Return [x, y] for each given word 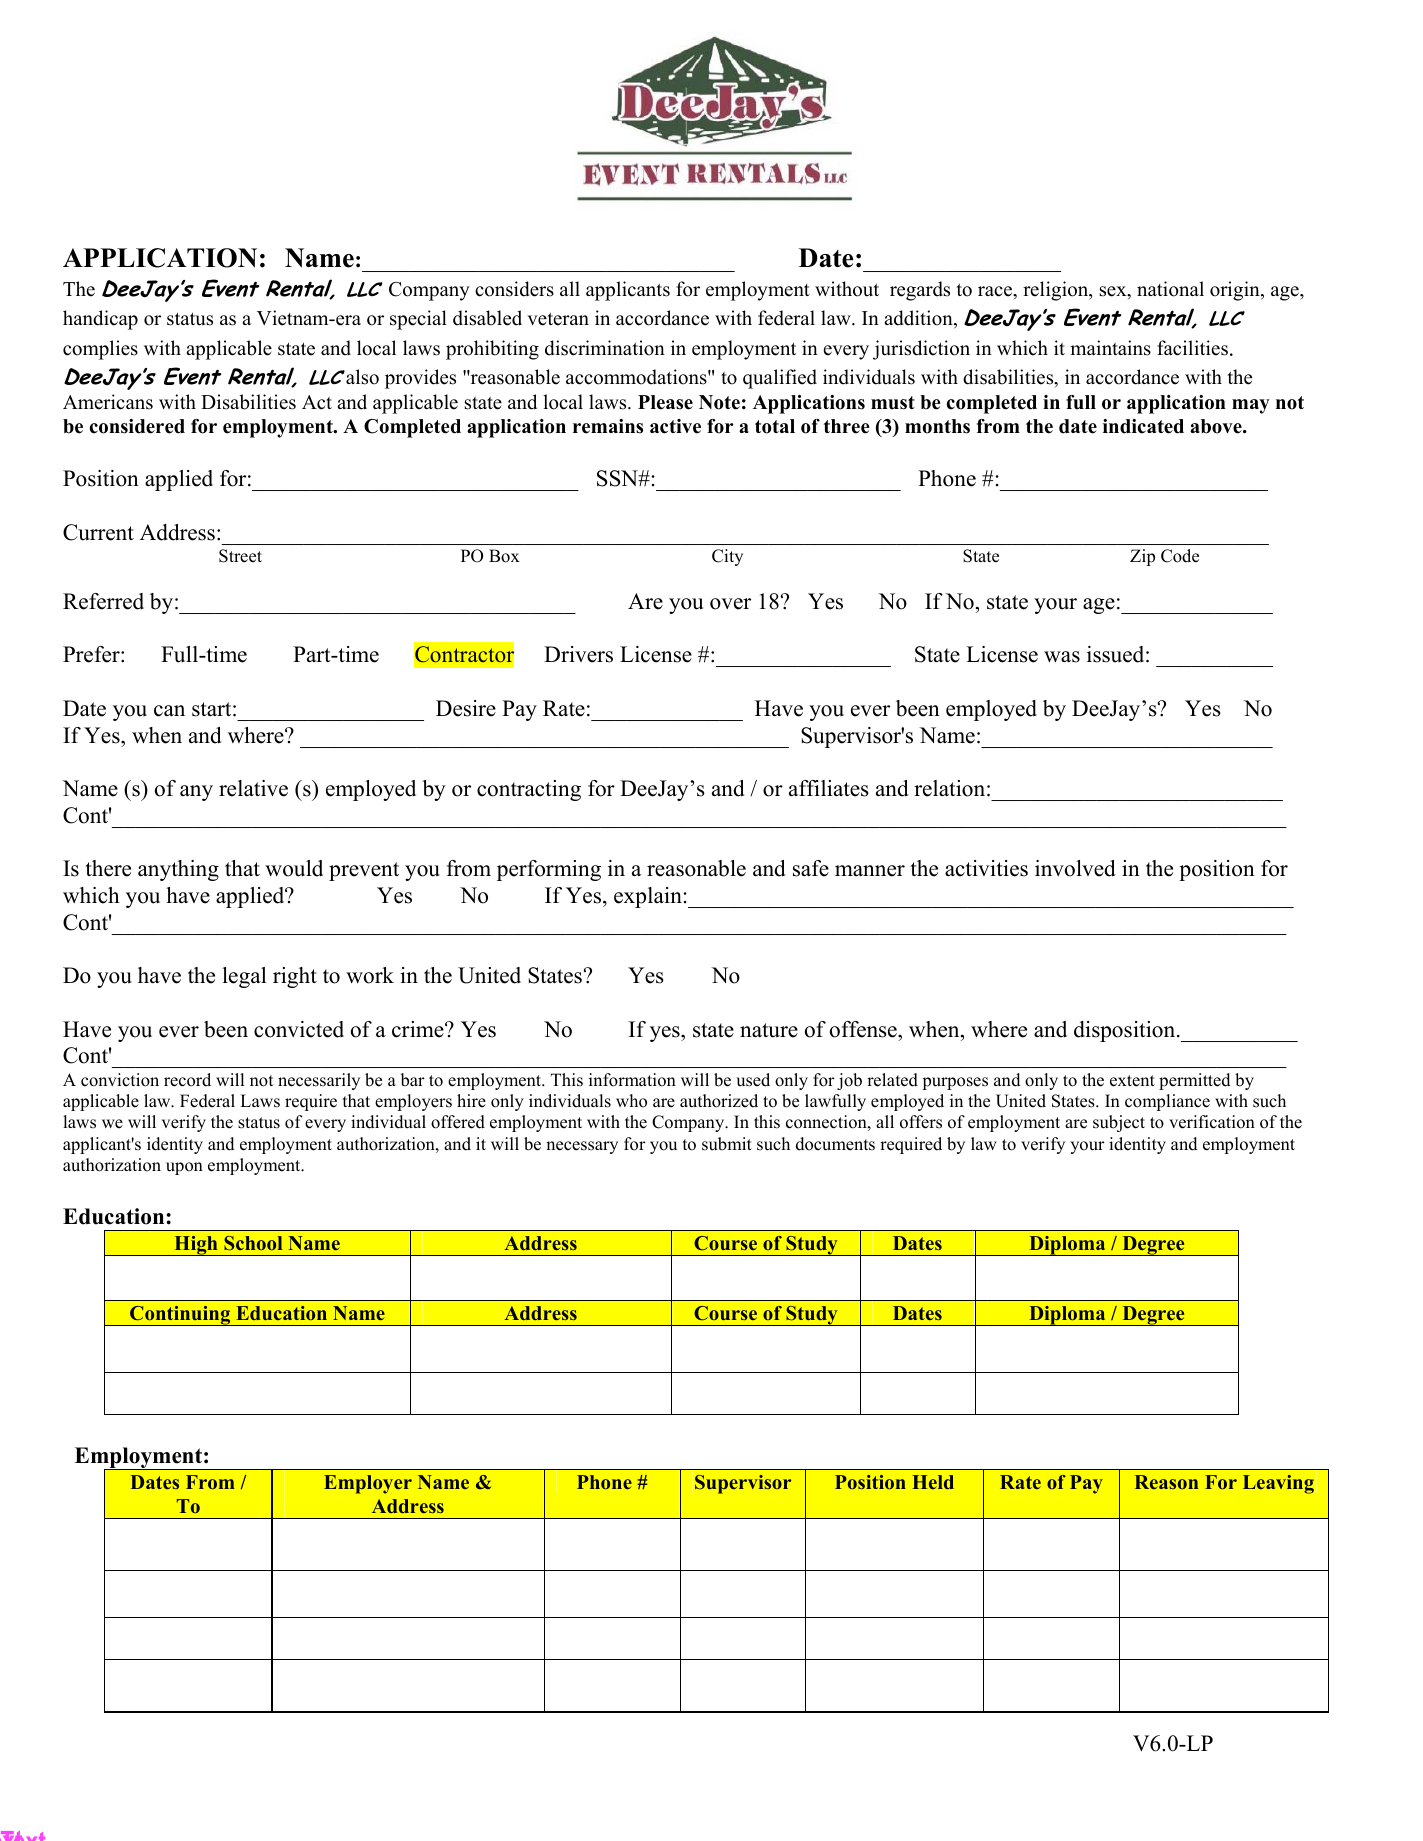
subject [1119, 1123]
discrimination [605, 348]
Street [240, 556]
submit [727, 1144]
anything [178, 870]
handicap [100, 320]
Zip [1142, 557]
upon [184, 1168]
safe [811, 868]
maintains [1110, 348]
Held [933, 1482]
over [730, 604]
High [196, 1245]
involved [1075, 868]
